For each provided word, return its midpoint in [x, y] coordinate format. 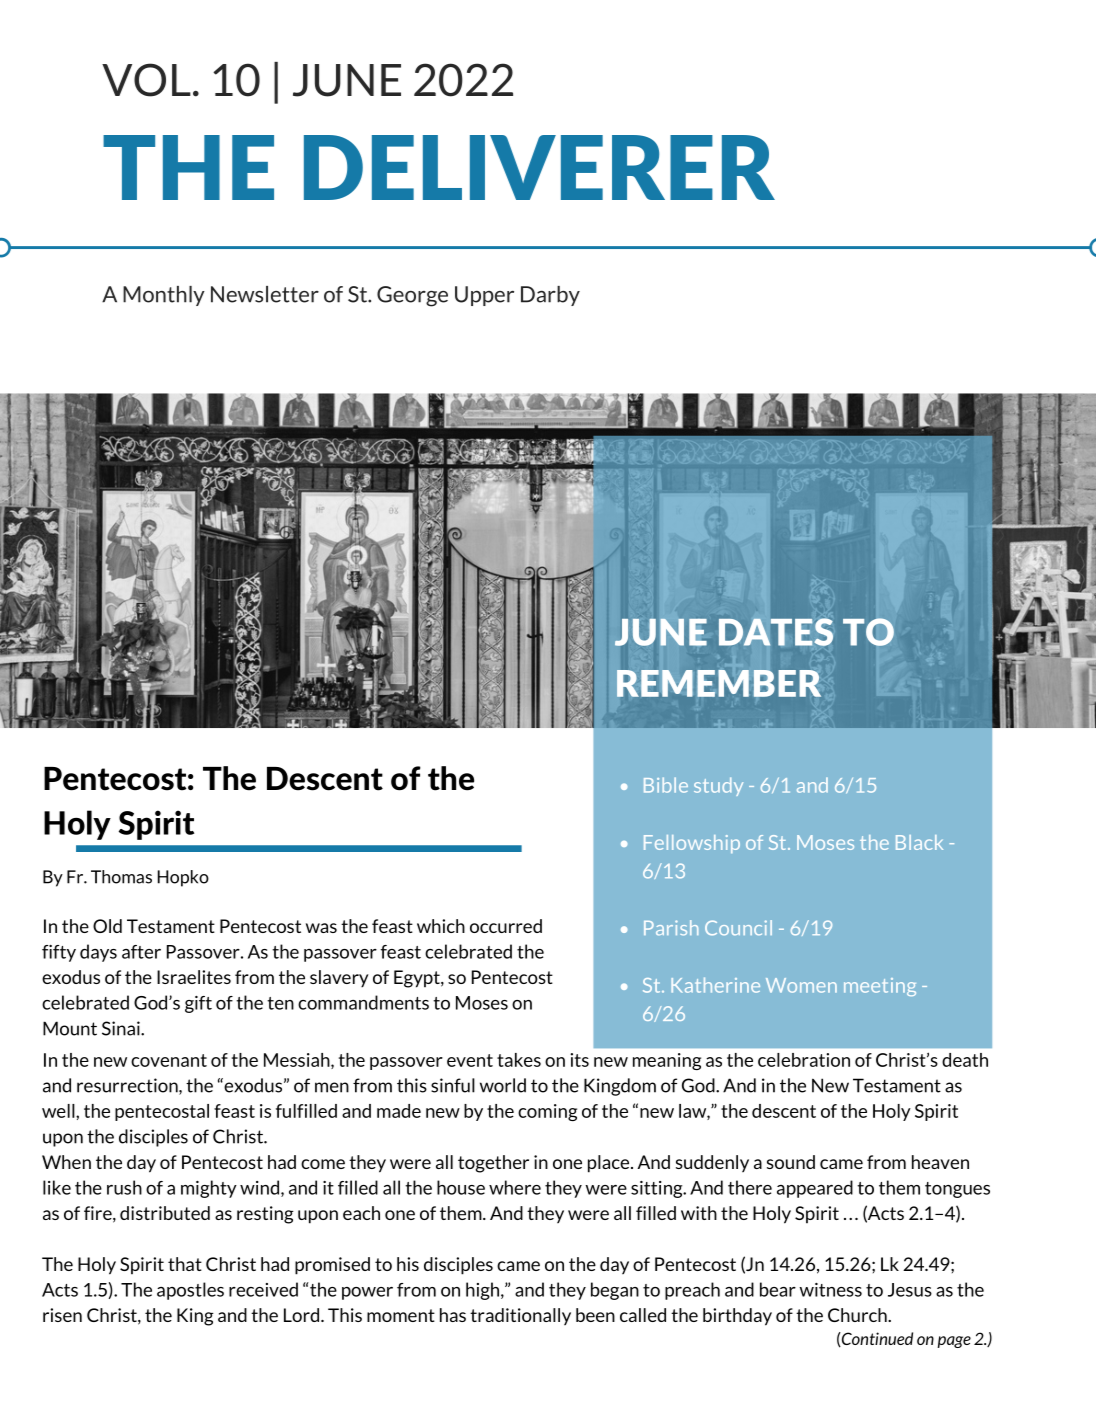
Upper [484, 296]
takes [519, 1060]
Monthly [164, 296]
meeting [880, 987]
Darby [550, 296]
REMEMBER [719, 683]
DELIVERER [539, 167]
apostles [190, 1291]
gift [198, 1004]
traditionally [520, 1316]
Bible [666, 785]
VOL [146, 80]
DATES [776, 632]
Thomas [121, 877]
